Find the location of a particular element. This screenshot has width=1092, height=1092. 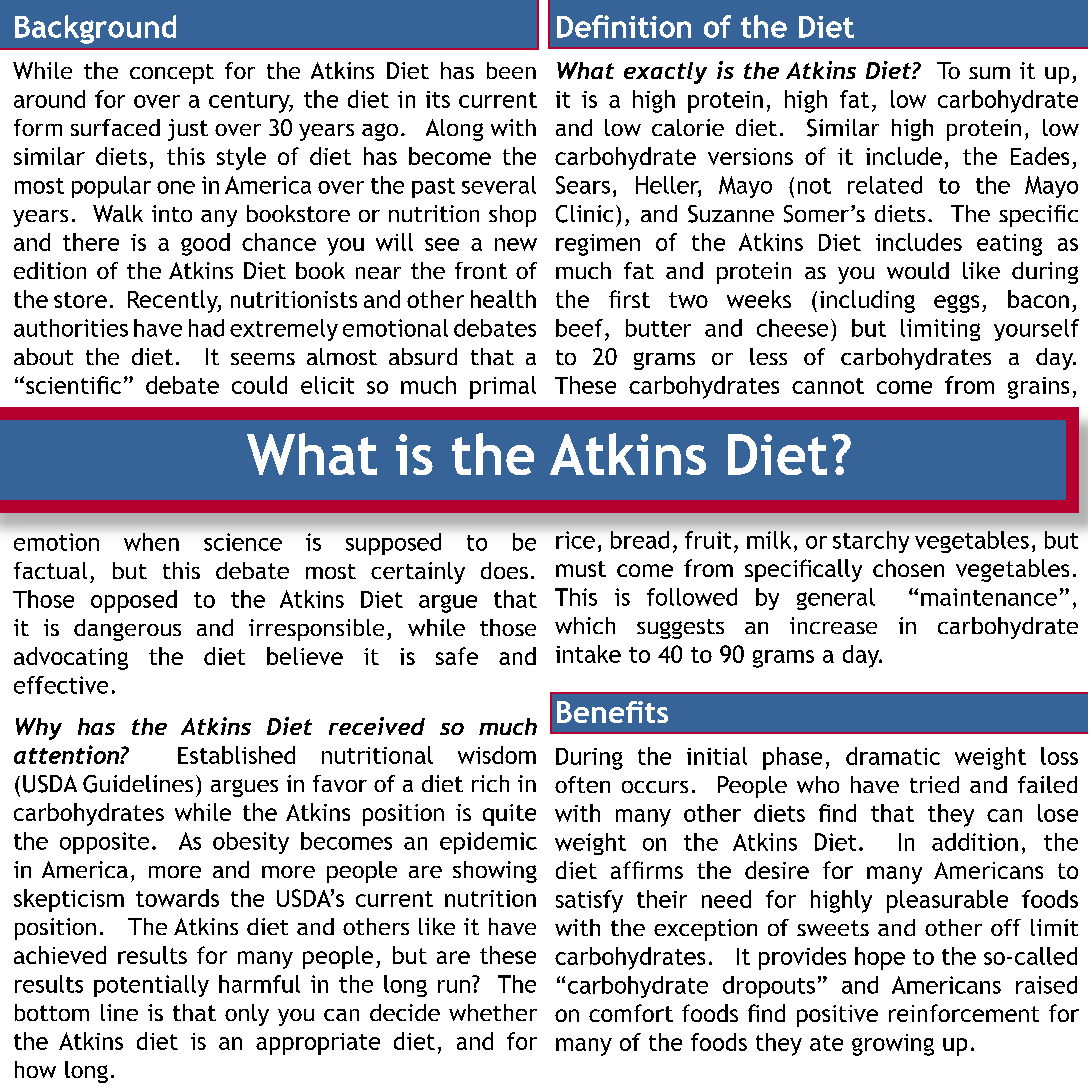

concept is located at coordinates (172, 74).
